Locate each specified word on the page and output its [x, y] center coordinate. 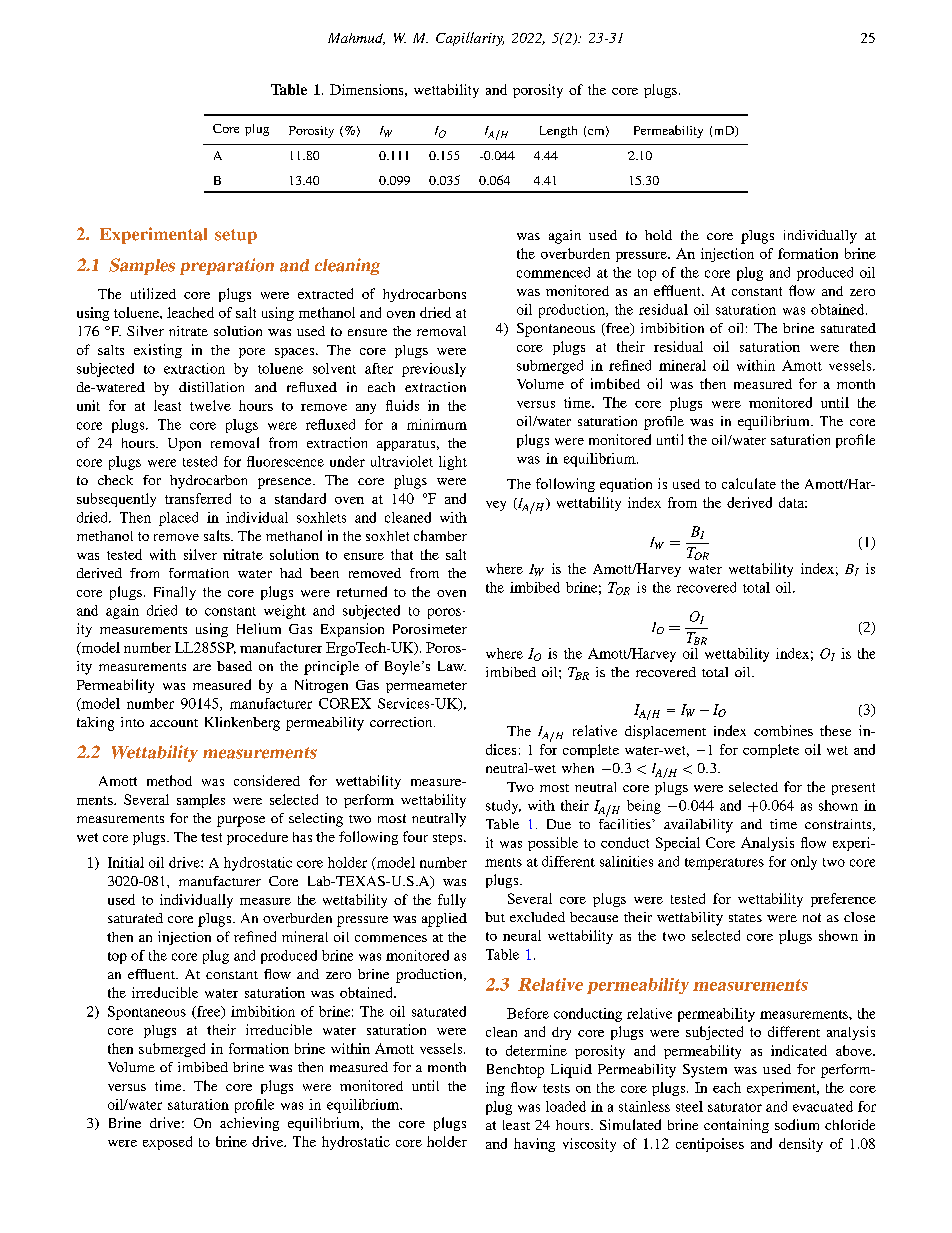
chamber [440, 535]
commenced [553, 272]
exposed [167, 1143]
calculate [749, 483]
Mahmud [356, 39]
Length [558, 132]
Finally [175, 593]
